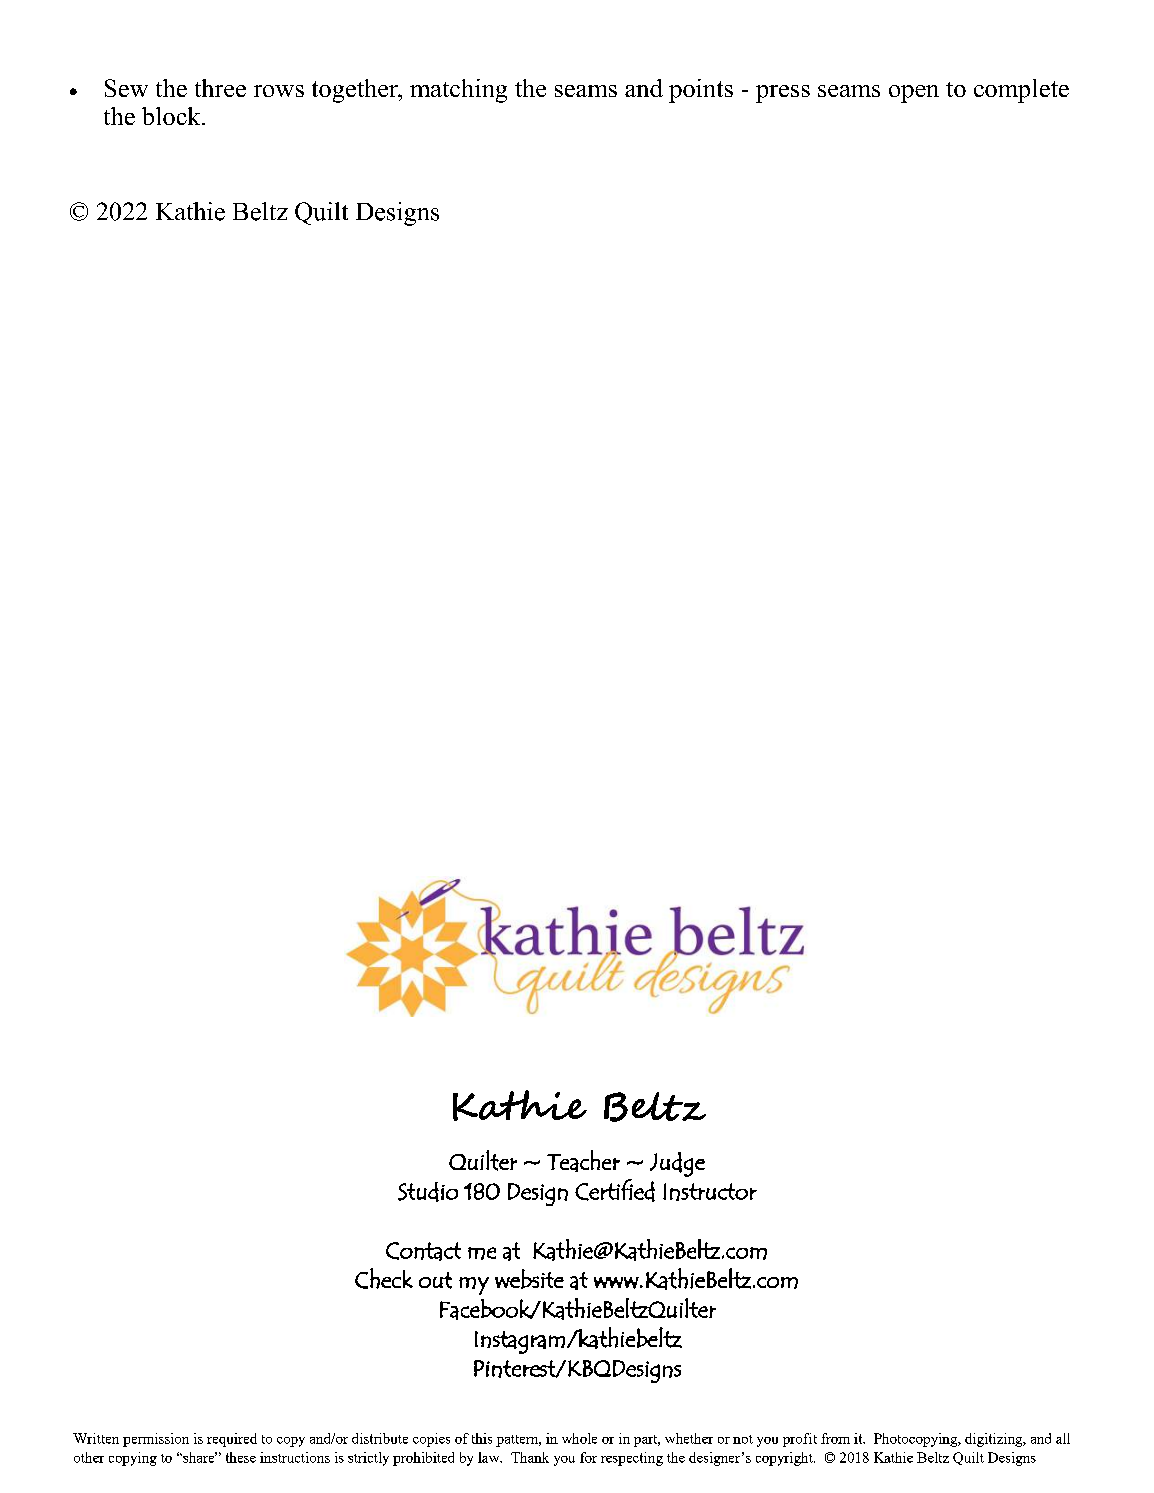 This page has height=1493, width=1154. Describe the element at coordinates (914, 94) in the page. I see `open` at that location.
